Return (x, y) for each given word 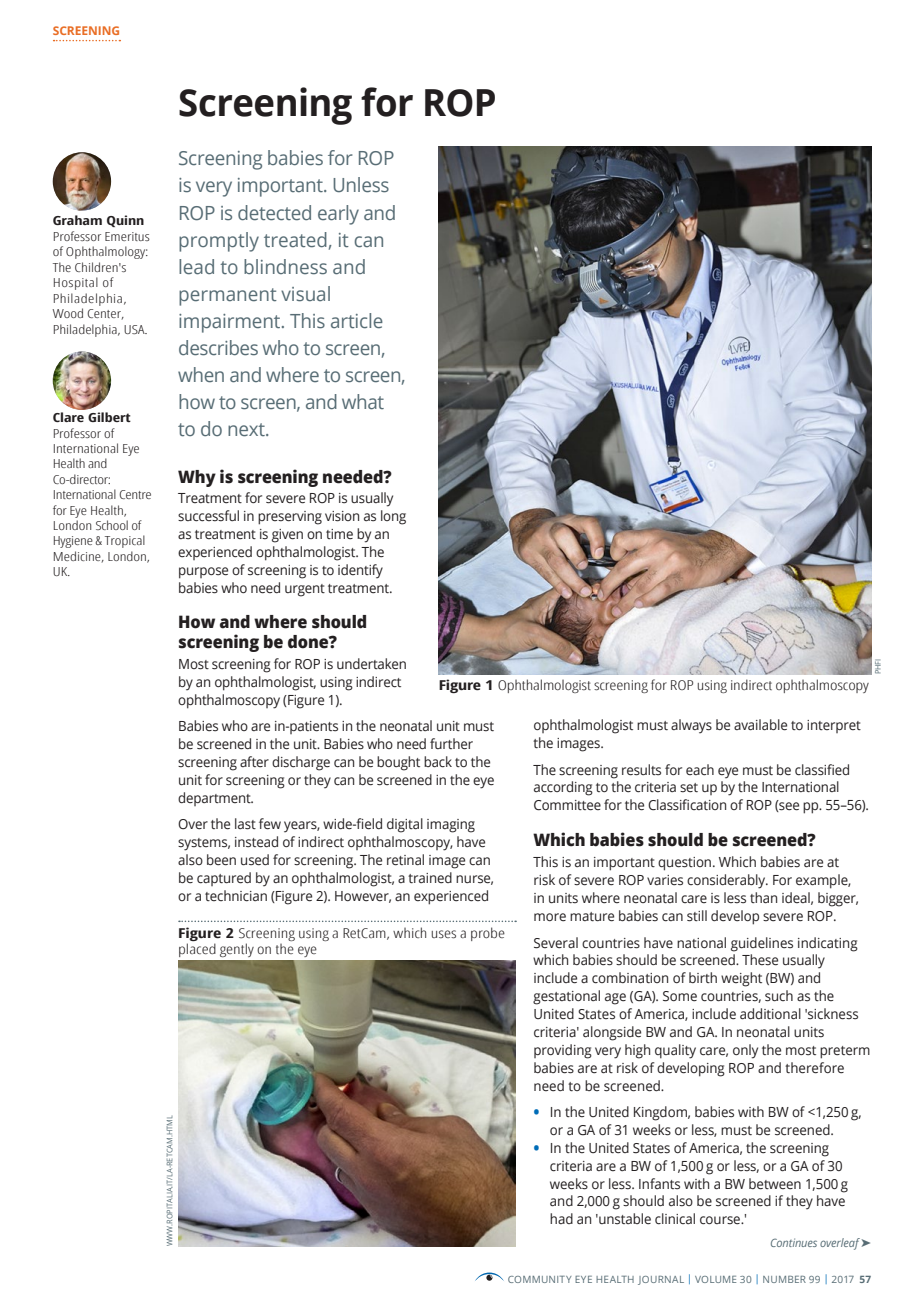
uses (443, 934)
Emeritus (127, 236)
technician (236, 896)
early (338, 215)
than (763, 897)
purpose (203, 573)
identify (360, 571)
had (561, 1218)
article (357, 321)
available (760, 725)
